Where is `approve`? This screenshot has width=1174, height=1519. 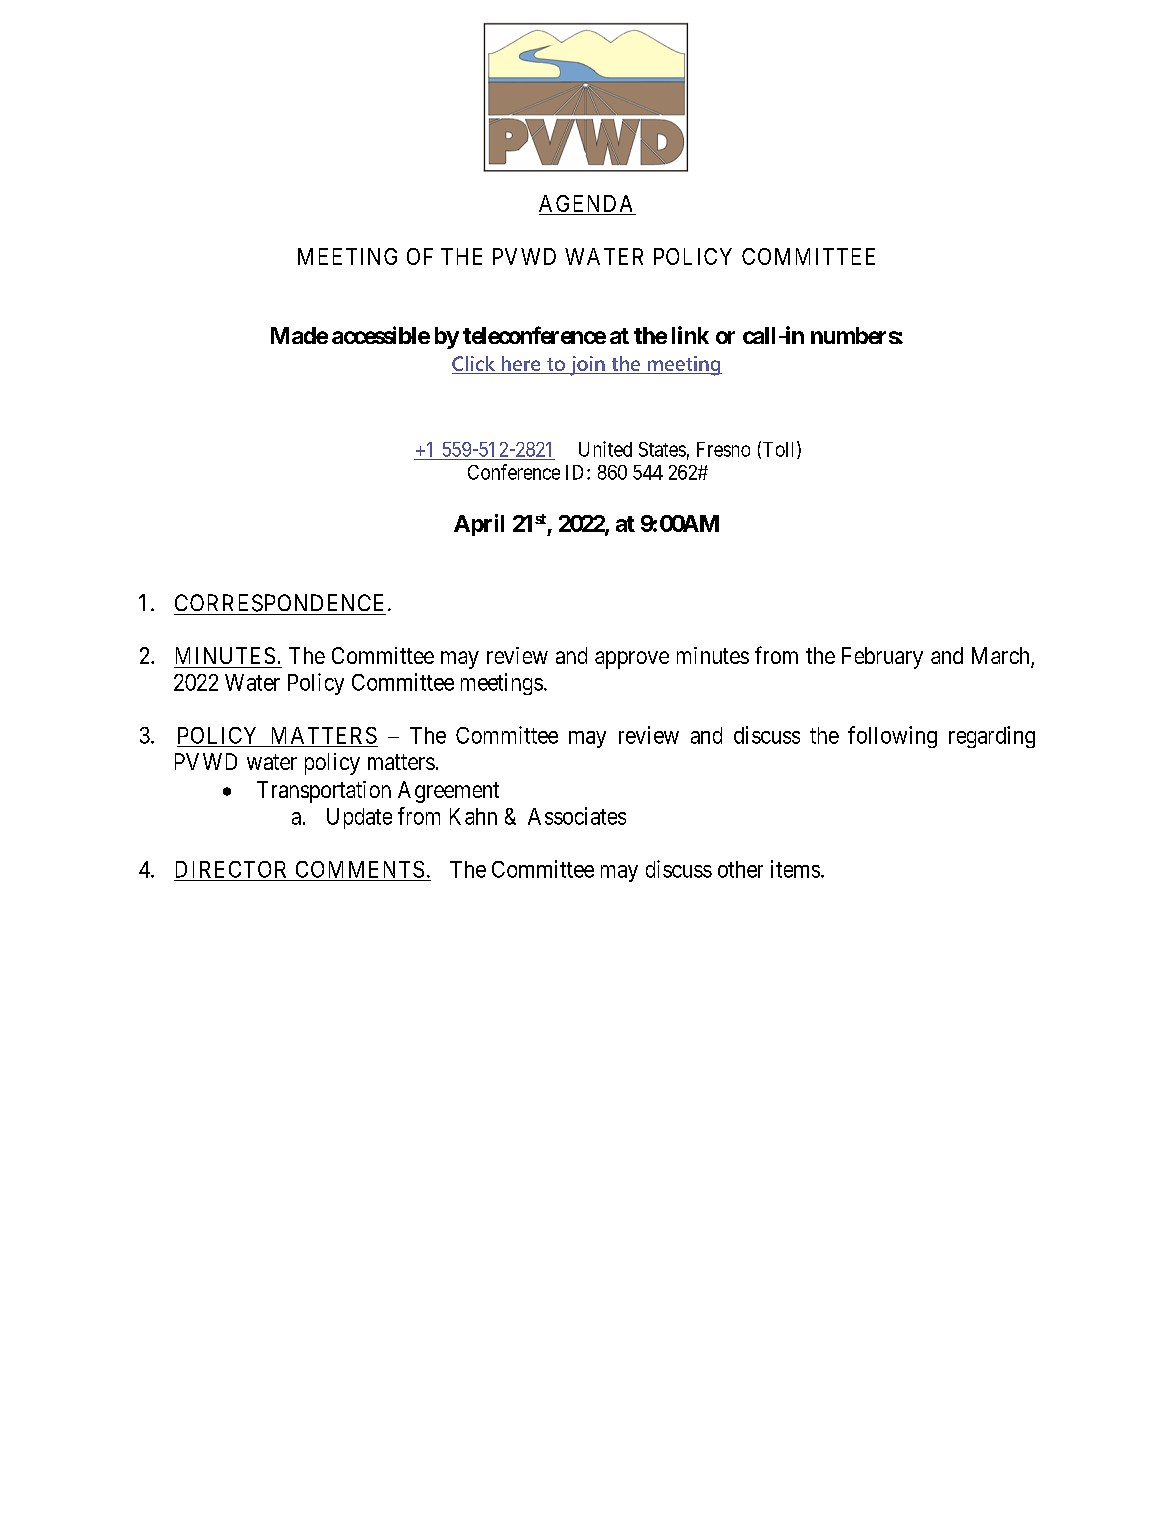 approve is located at coordinates (632, 660).
